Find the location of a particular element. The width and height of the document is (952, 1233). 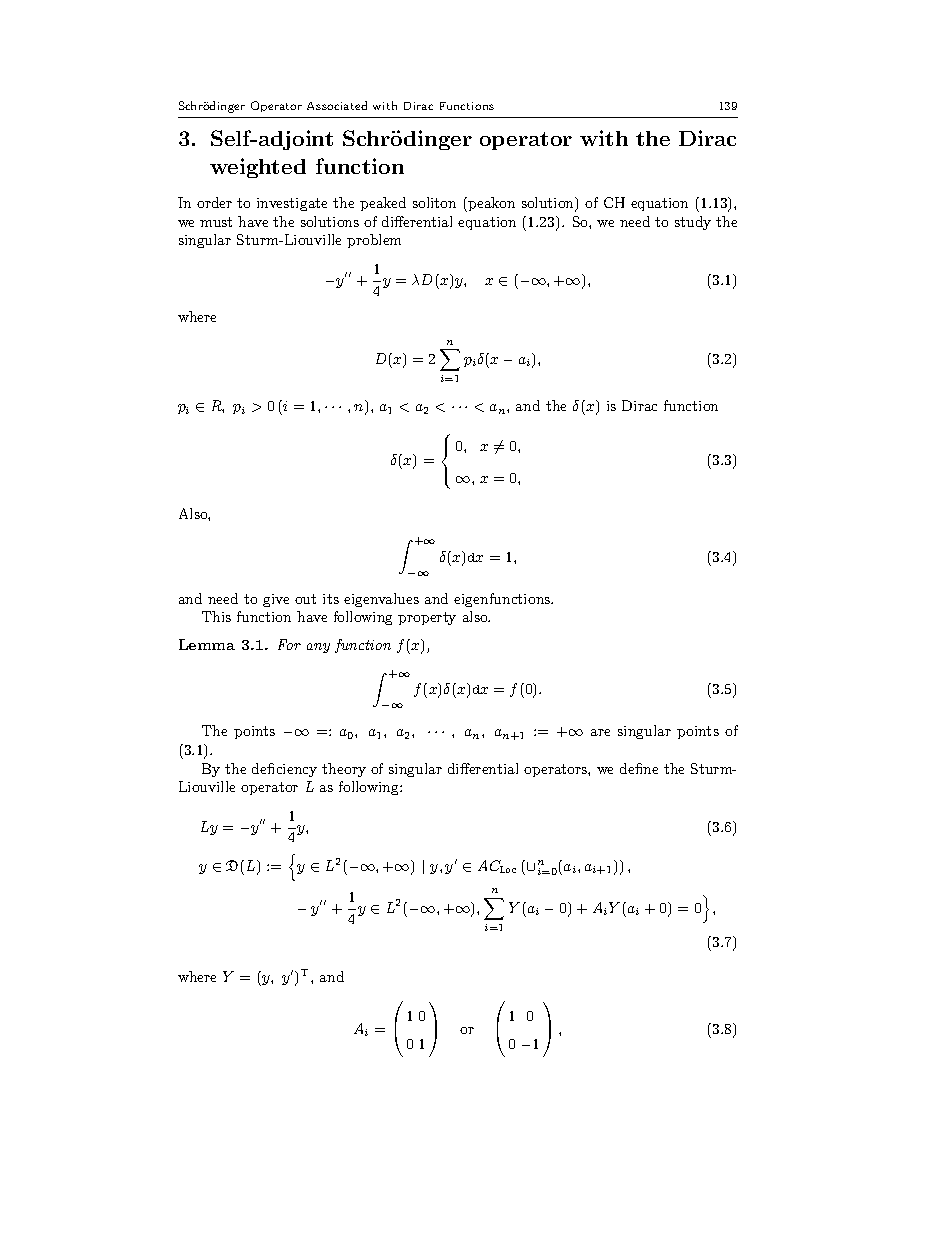

problem is located at coordinates (374, 241).
